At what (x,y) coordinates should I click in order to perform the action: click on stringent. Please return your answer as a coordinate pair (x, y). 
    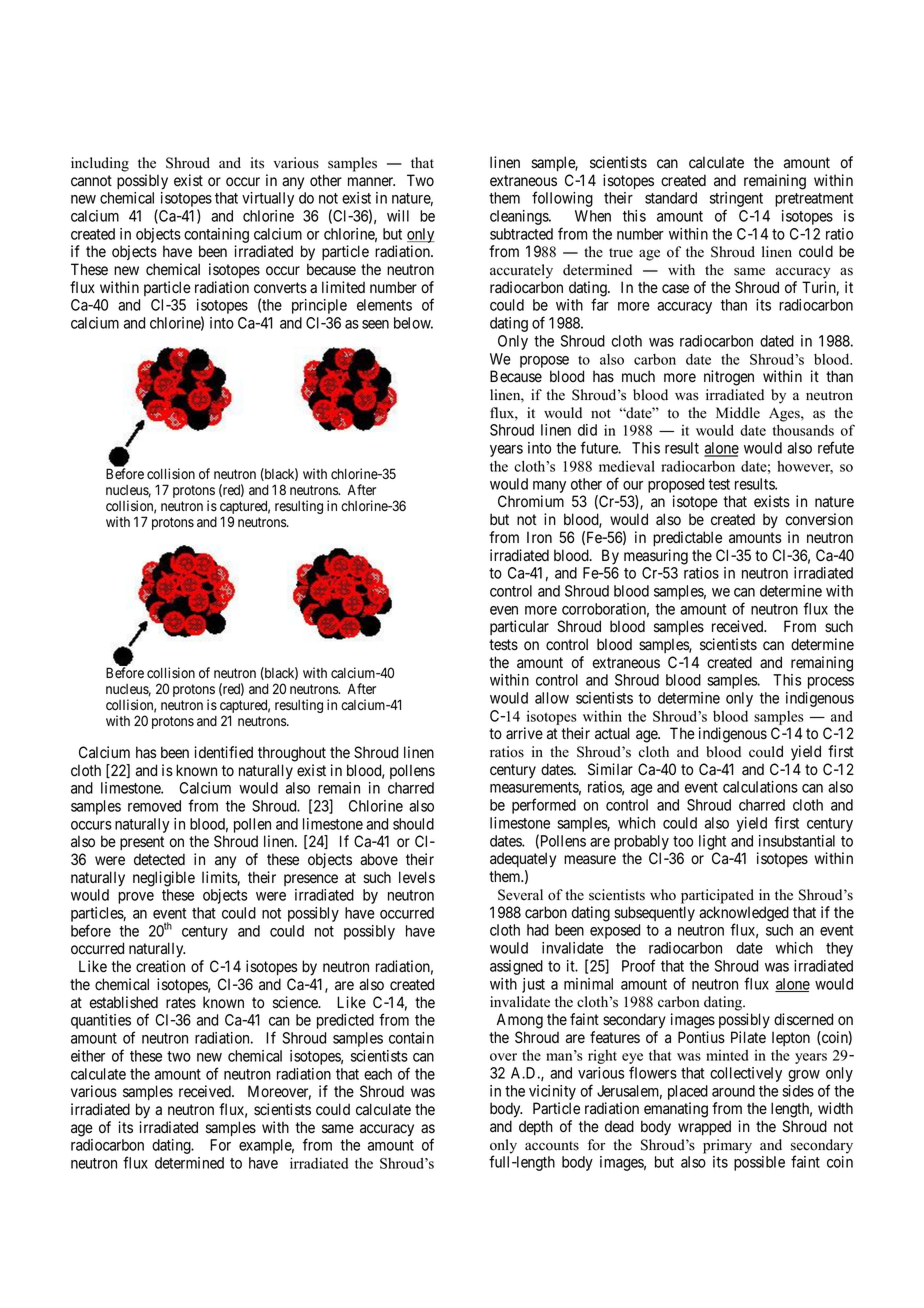
    Looking at the image, I should click on (736, 201).
